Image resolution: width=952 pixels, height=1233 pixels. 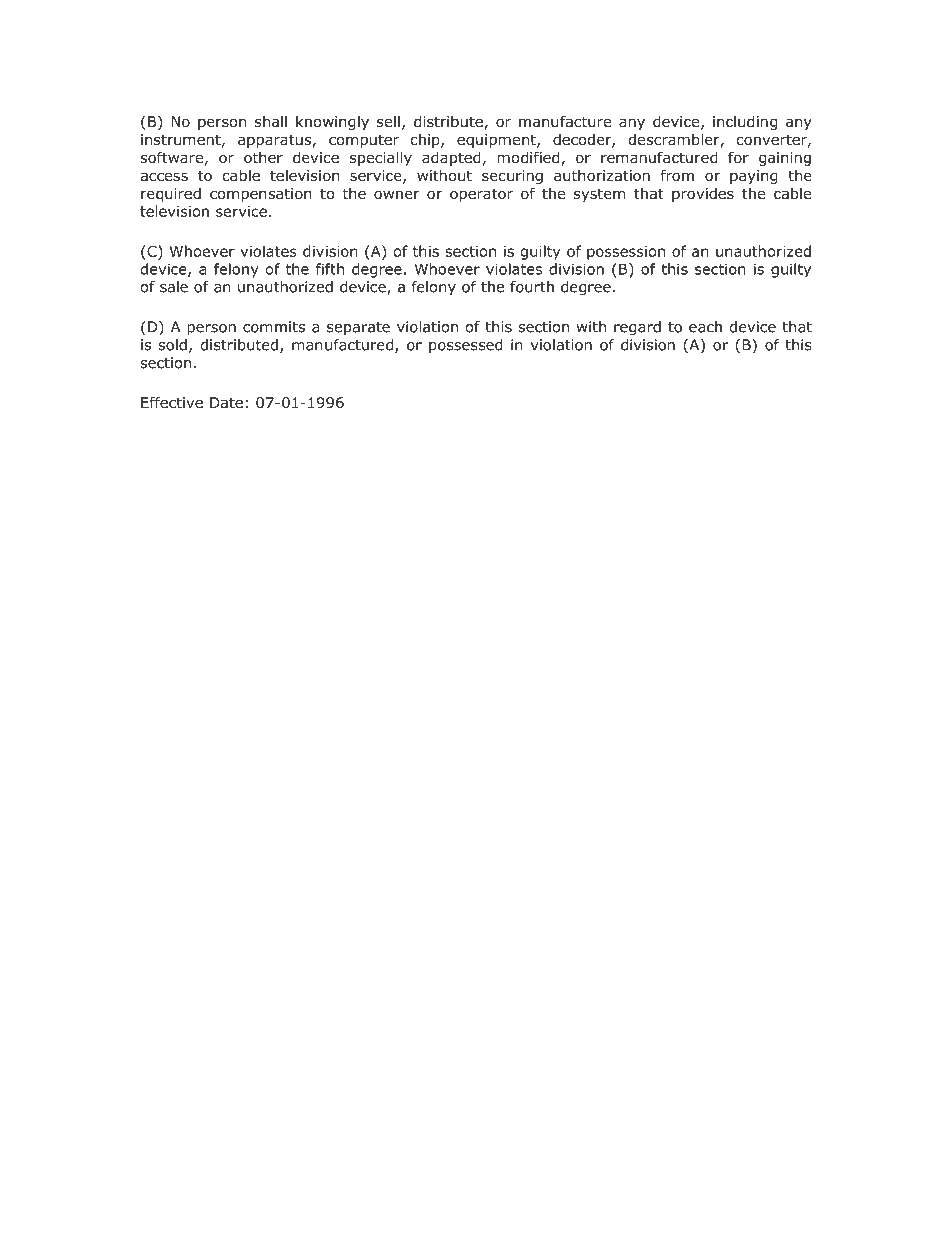 I want to click on compensation, so click(x=261, y=195).
